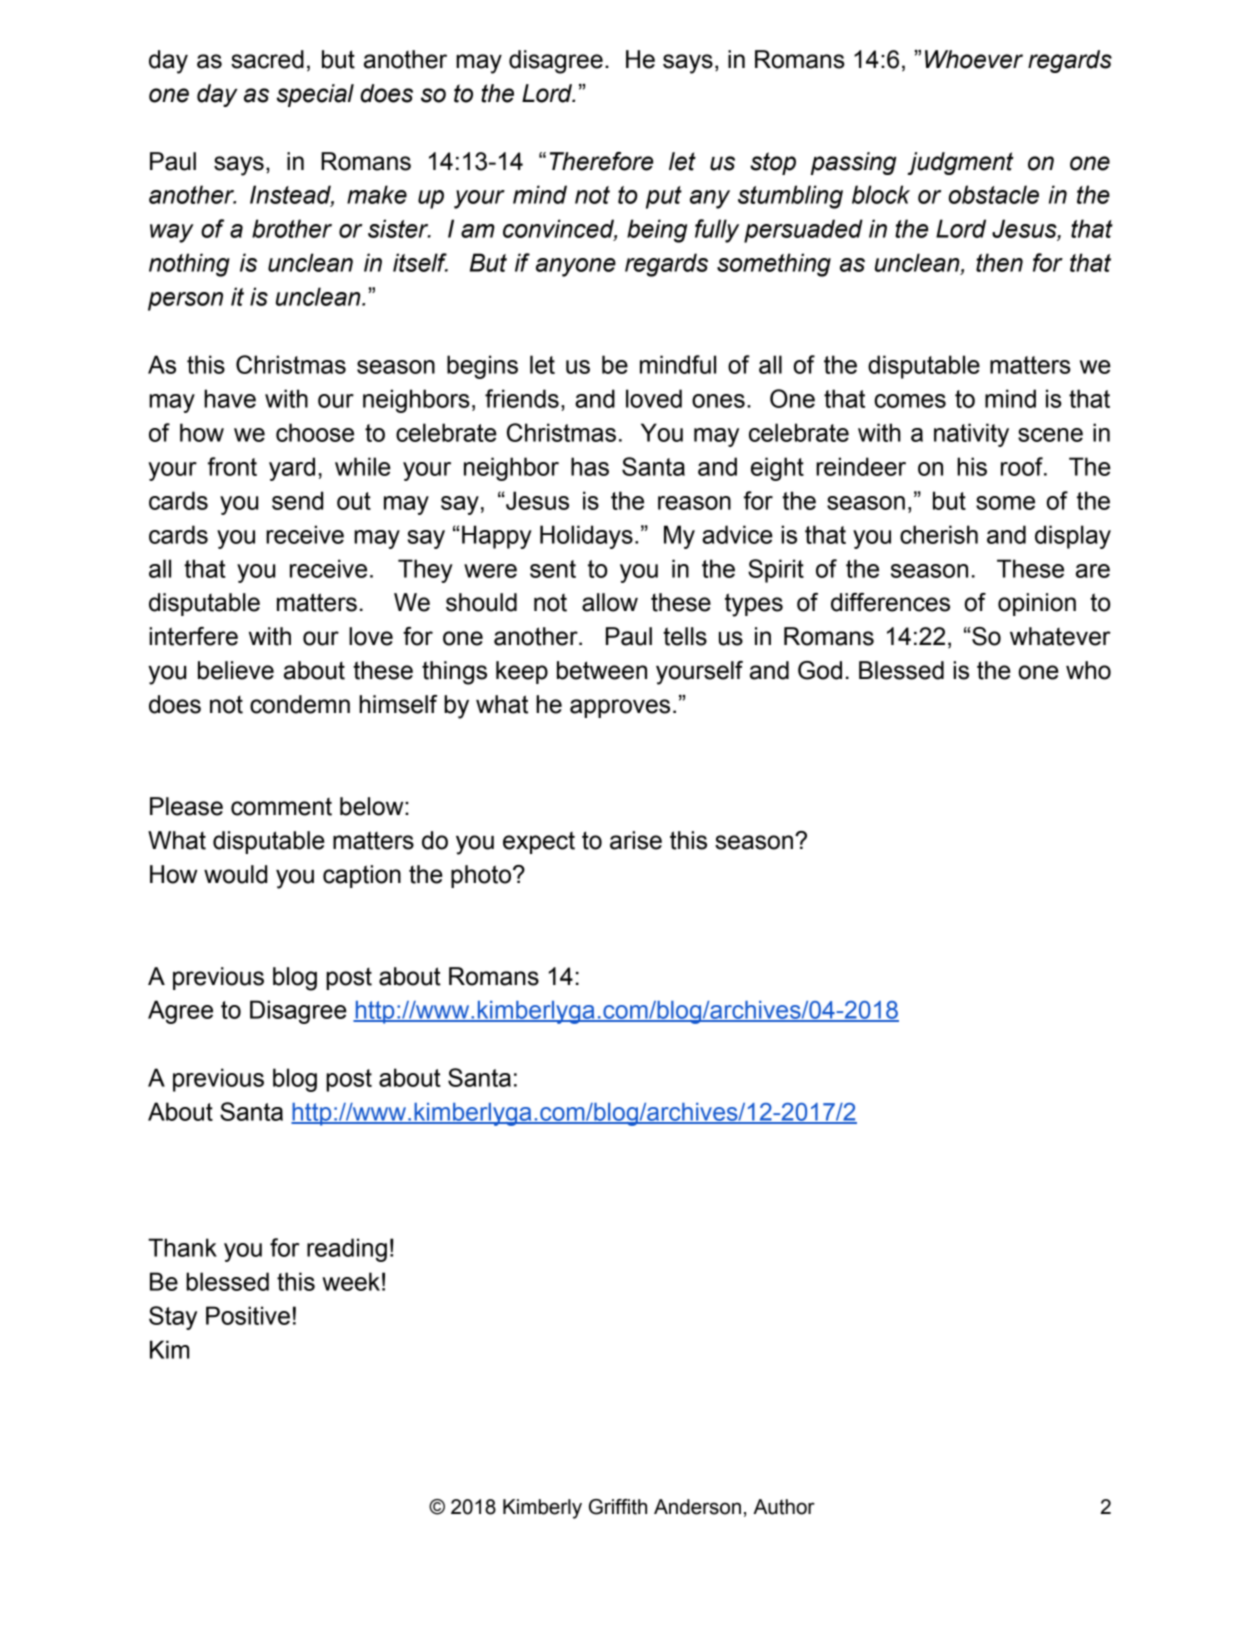 The image size is (1260, 1630). What do you see at coordinates (235, 874) in the screenshot?
I see `would` at bounding box center [235, 874].
